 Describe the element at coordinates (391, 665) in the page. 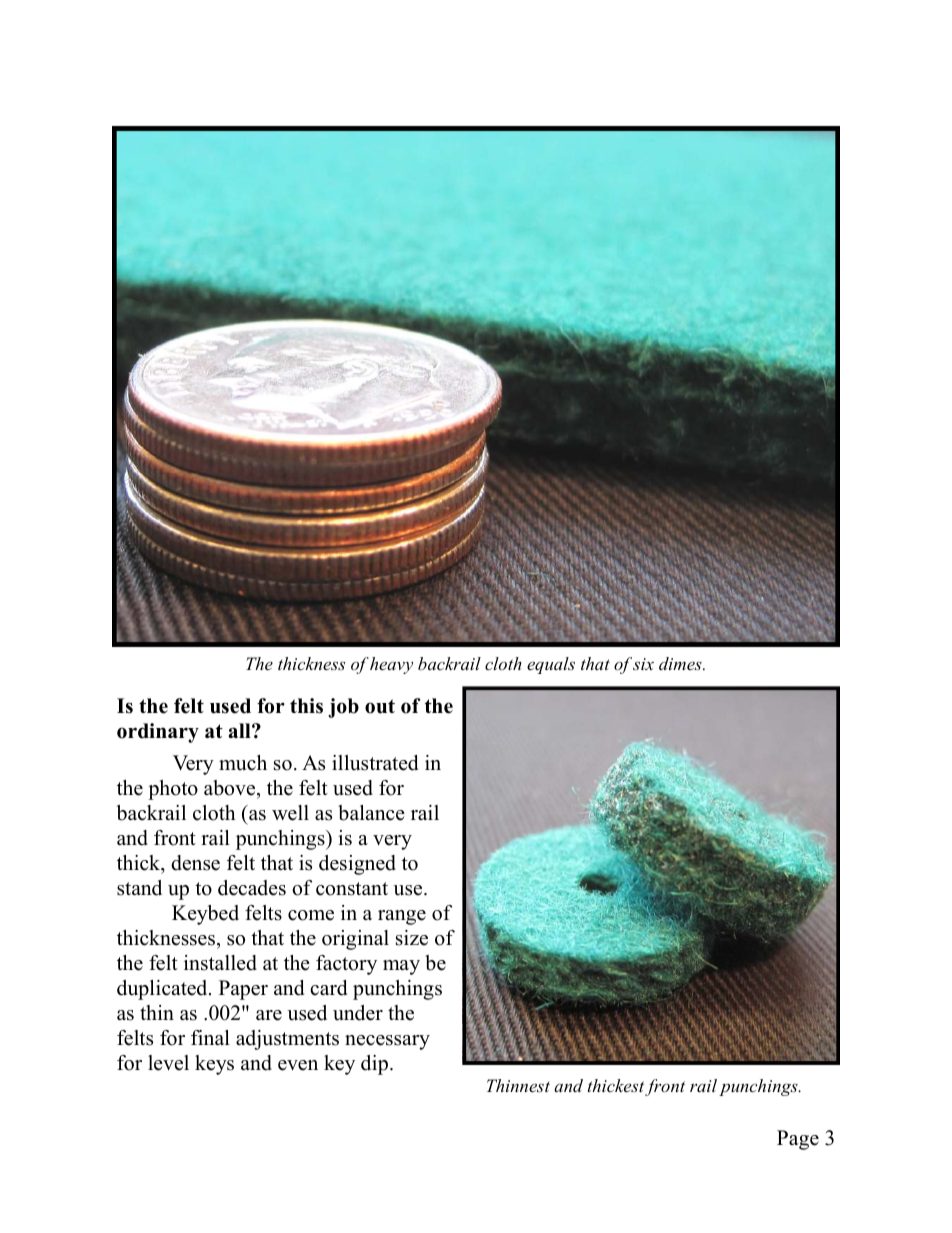

I see `heavy` at that location.
